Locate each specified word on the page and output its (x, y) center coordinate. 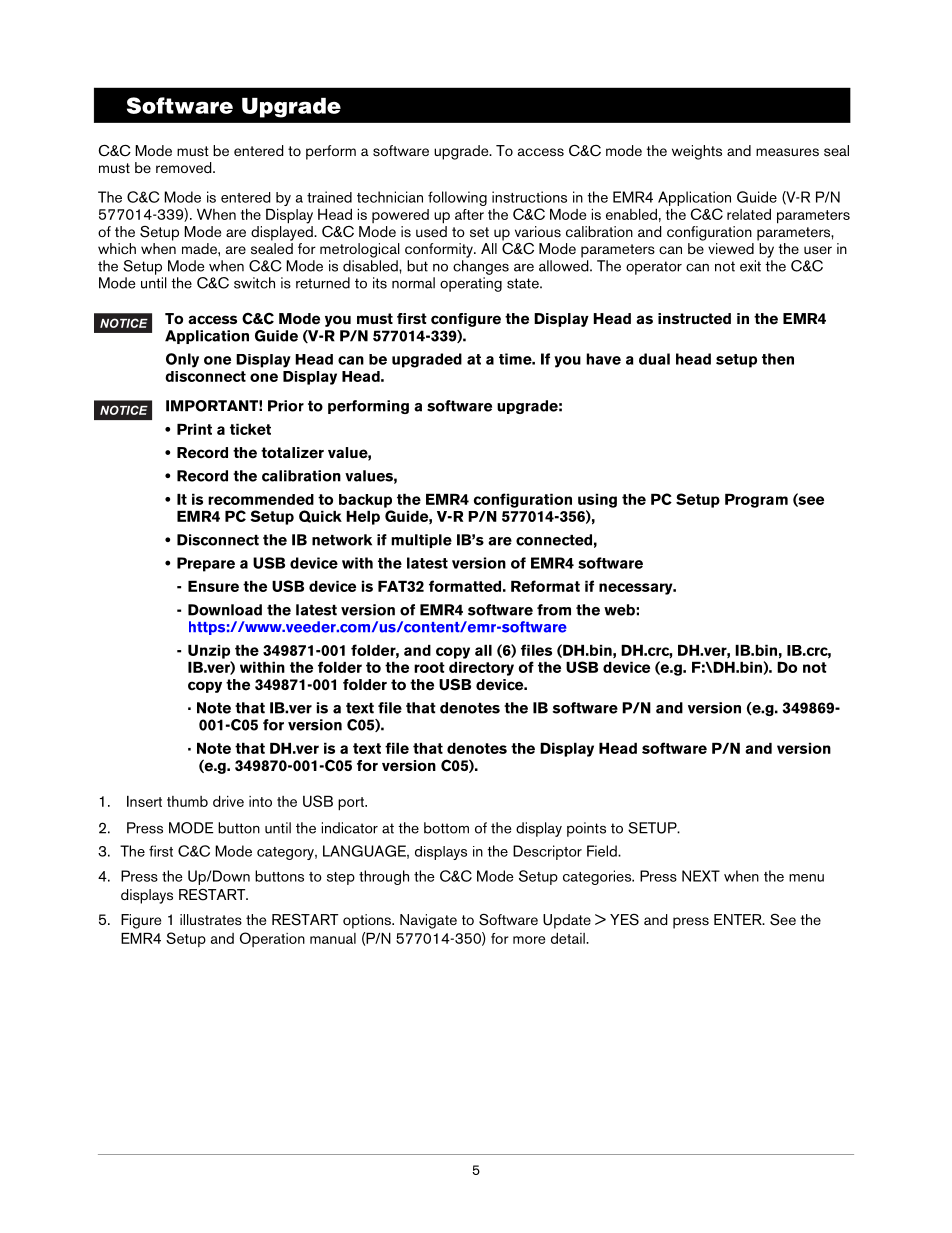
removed (185, 167)
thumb (187, 801)
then (778, 359)
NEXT (701, 876)
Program (756, 501)
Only (182, 360)
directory (481, 668)
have (603, 359)
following (457, 198)
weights (697, 152)
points (586, 829)
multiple (421, 541)
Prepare (206, 564)
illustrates (211, 920)
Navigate (428, 921)
